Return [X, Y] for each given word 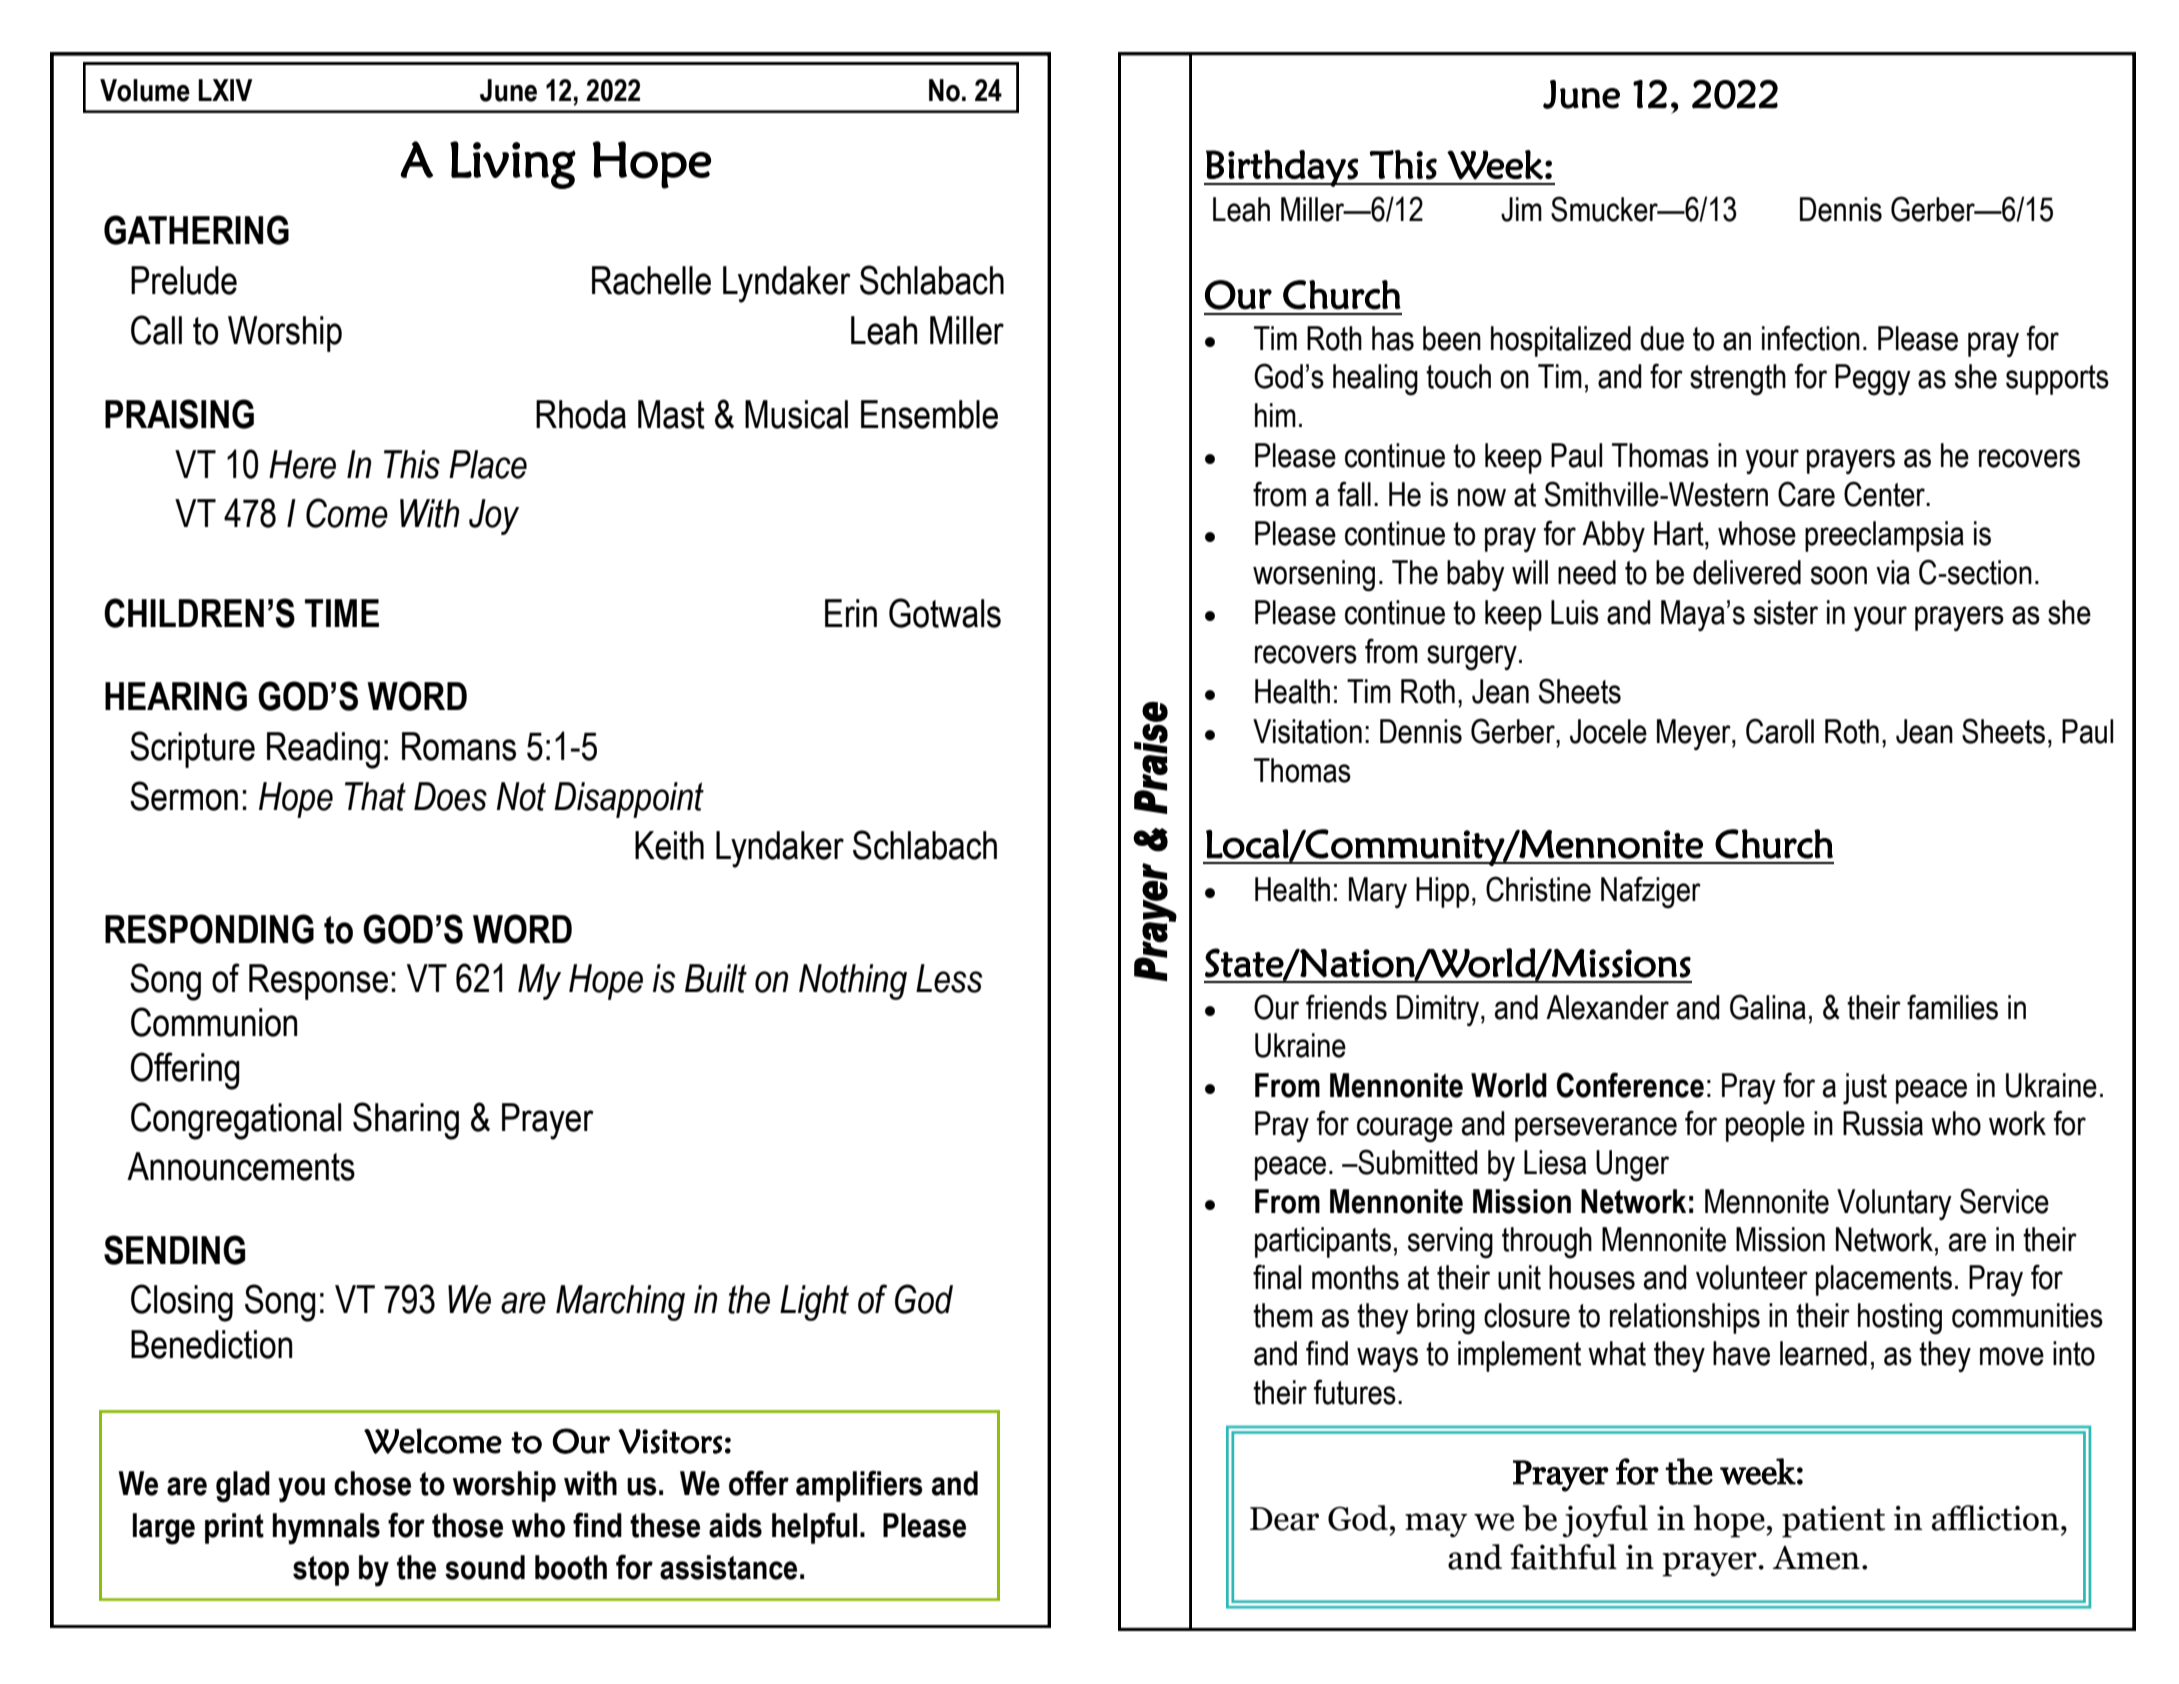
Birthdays [1282, 168]
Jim [1521, 209]
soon [1839, 575]
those [467, 1525]
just [1865, 1089]
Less [949, 978]
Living [513, 165]
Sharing [406, 1121]
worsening [1314, 576]
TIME [342, 613]
